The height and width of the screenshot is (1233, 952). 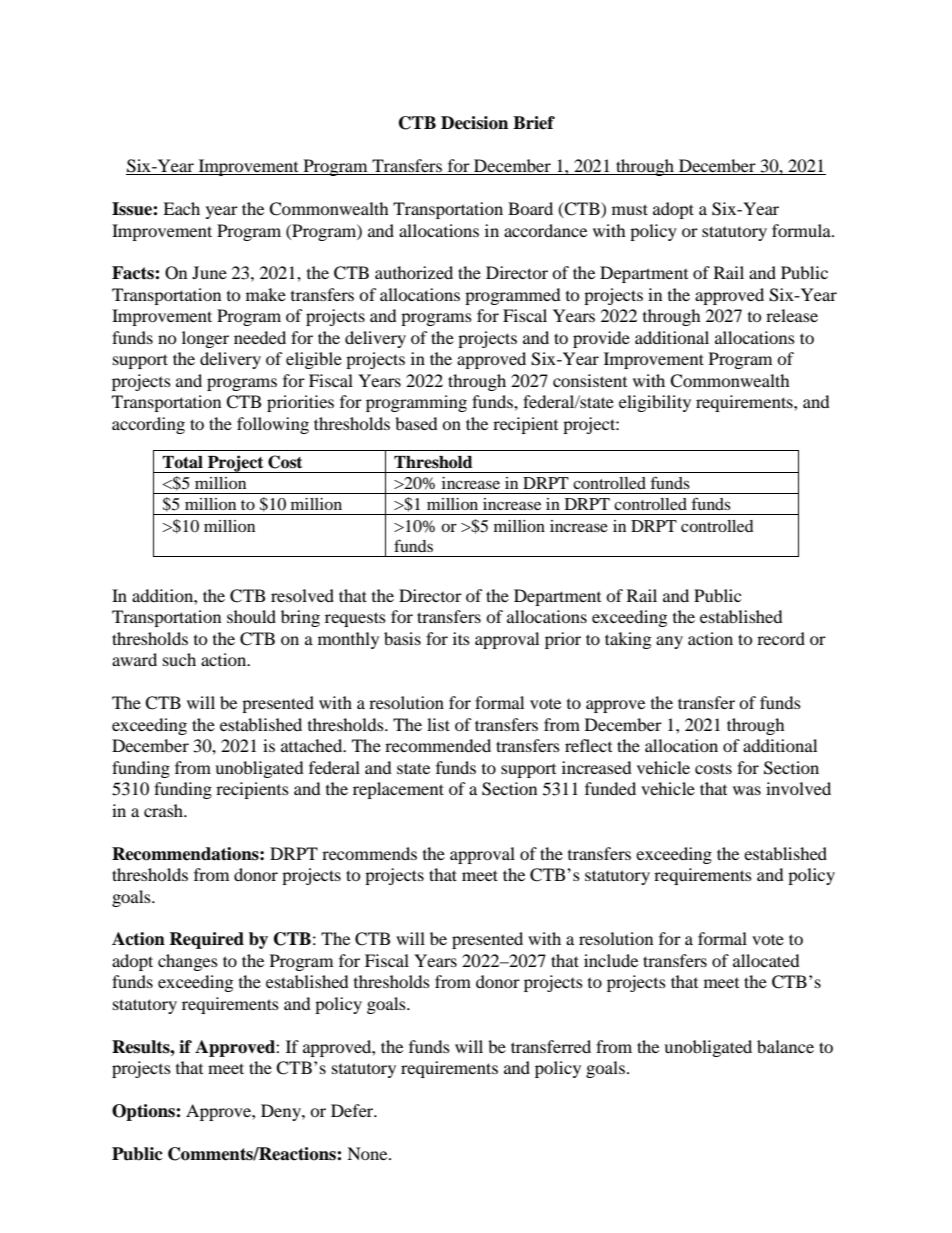 What do you see at coordinates (781, 638) in the screenshot?
I see `record` at bounding box center [781, 638].
